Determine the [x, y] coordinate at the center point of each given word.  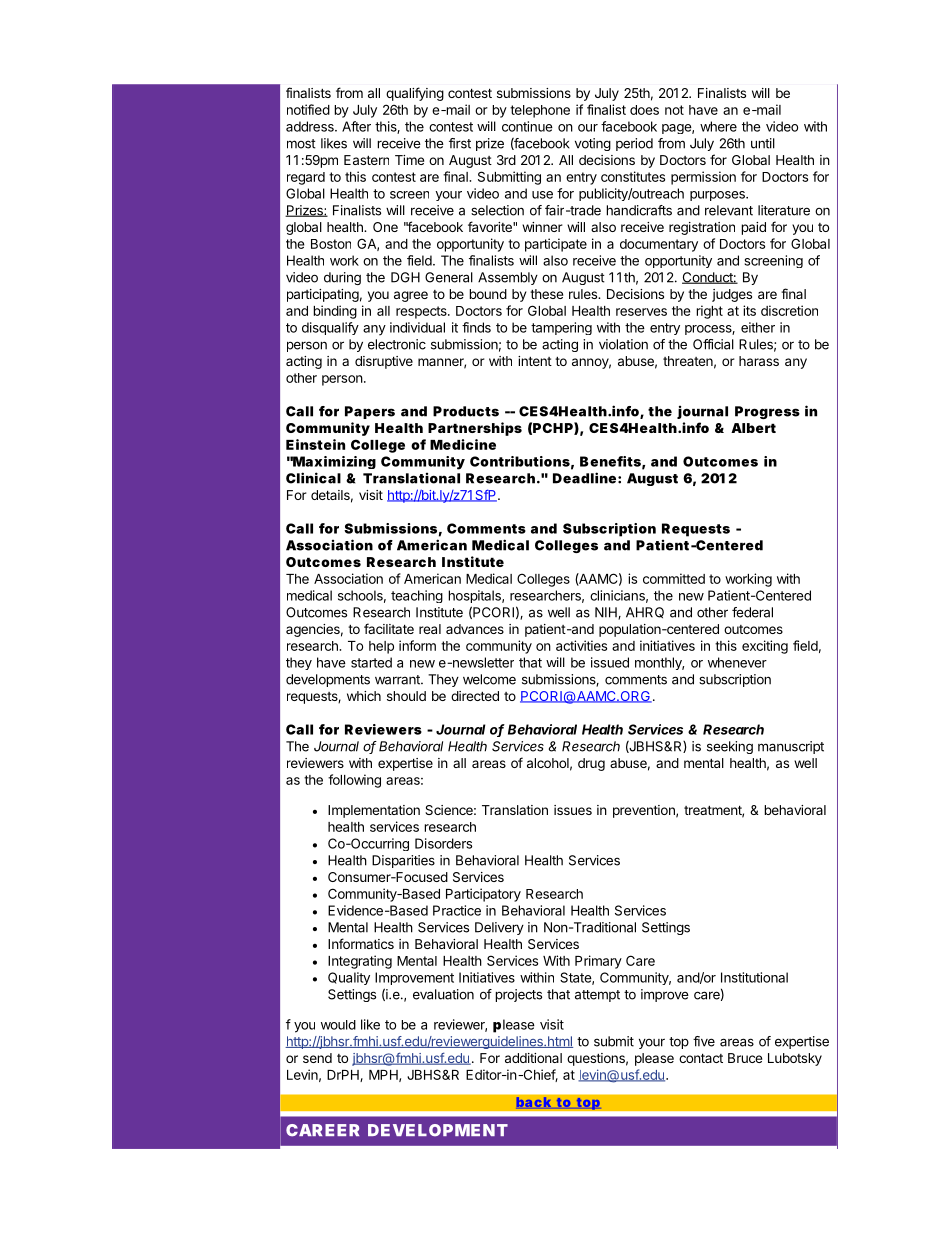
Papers [370, 412]
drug [591, 764]
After [356, 126]
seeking [730, 747]
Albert [753, 428]
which [364, 696]
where [718, 126]
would [338, 1025]
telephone [540, 111]
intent [535, 361]
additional [533, 1058]
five [704, 1041]
